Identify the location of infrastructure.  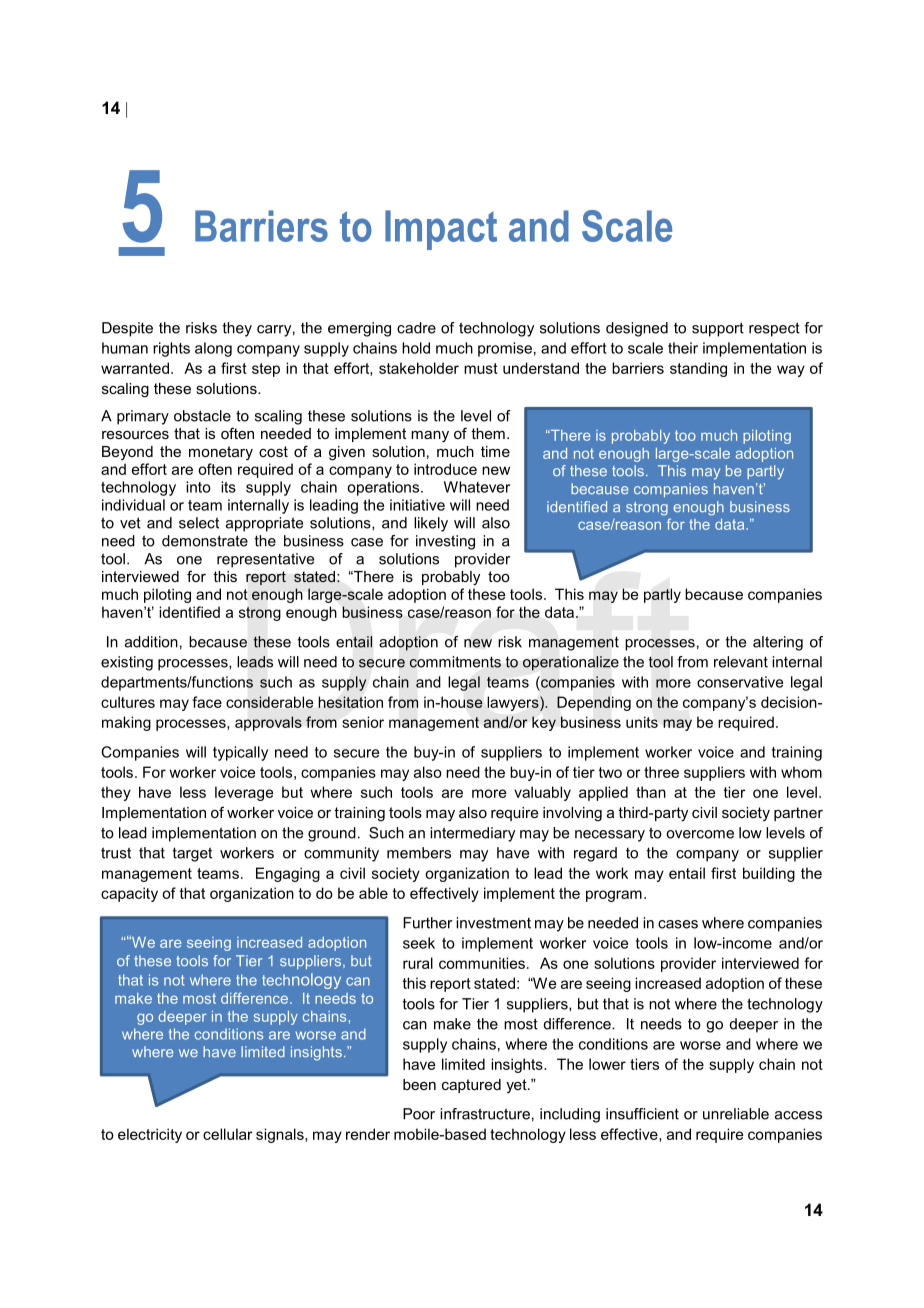
(485, 1114).
